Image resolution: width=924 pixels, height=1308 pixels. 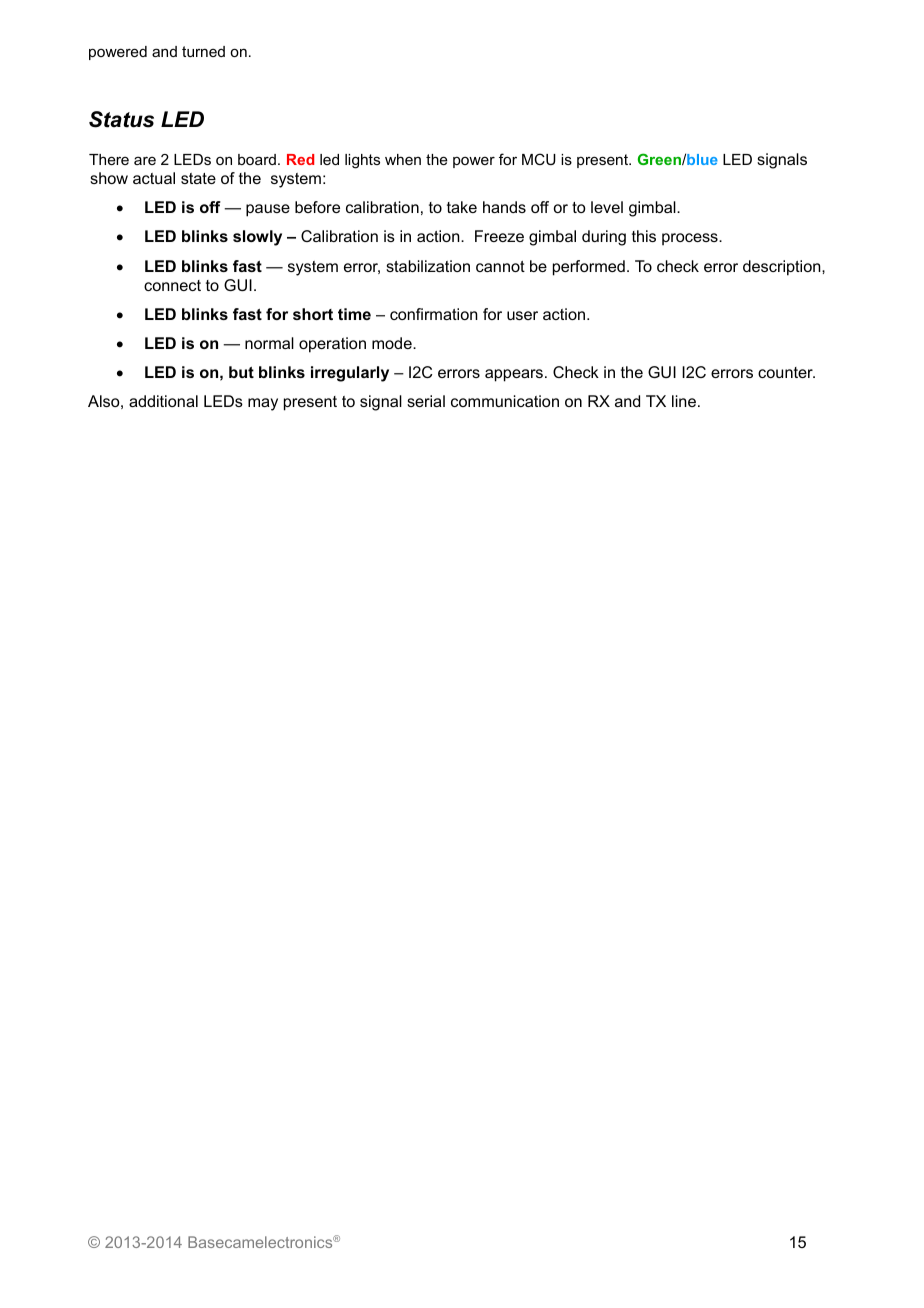 I want to click on process, so click(x=691, y=239).
